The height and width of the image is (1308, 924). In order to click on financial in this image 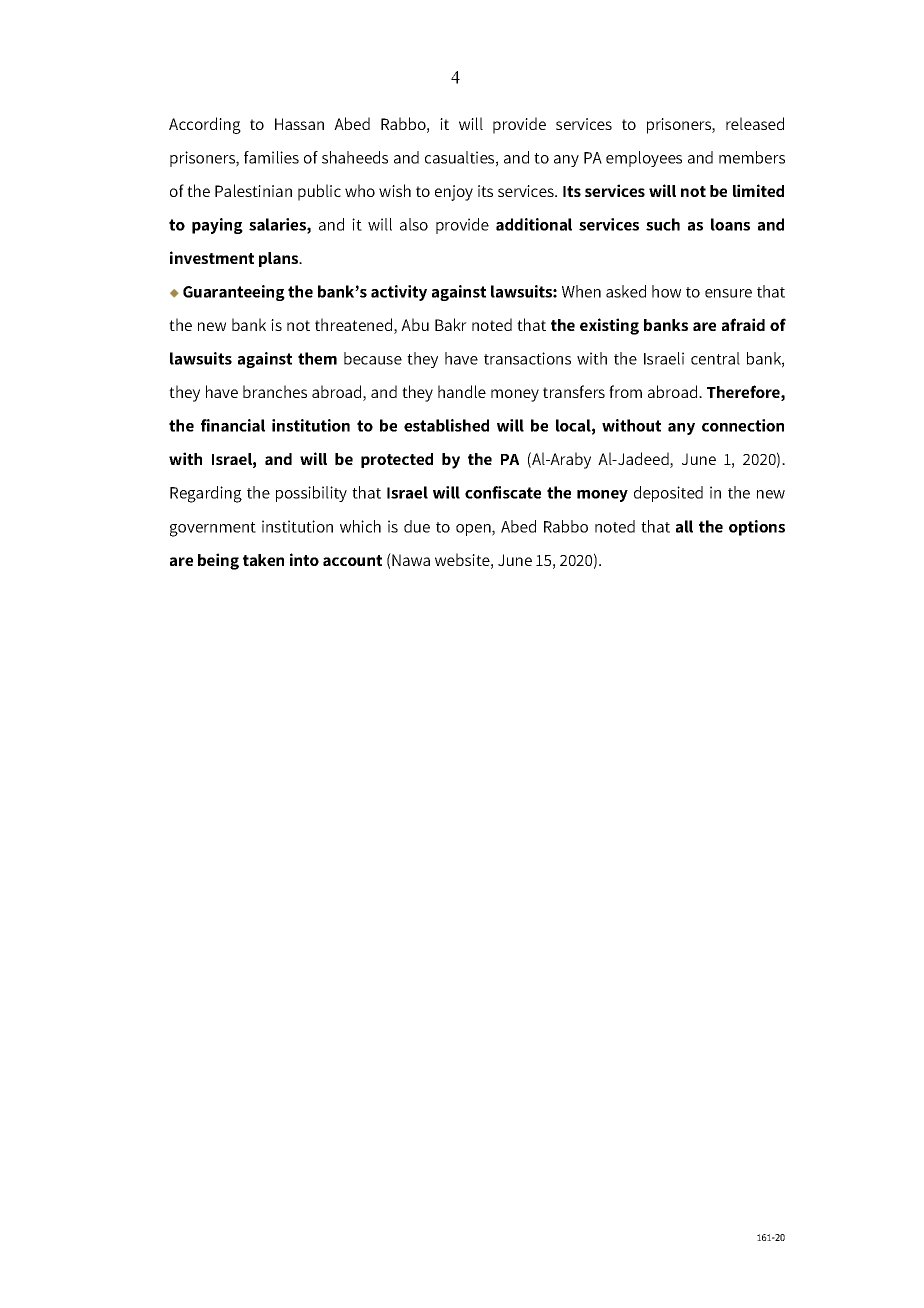, I will do `click(233, 425)`.
